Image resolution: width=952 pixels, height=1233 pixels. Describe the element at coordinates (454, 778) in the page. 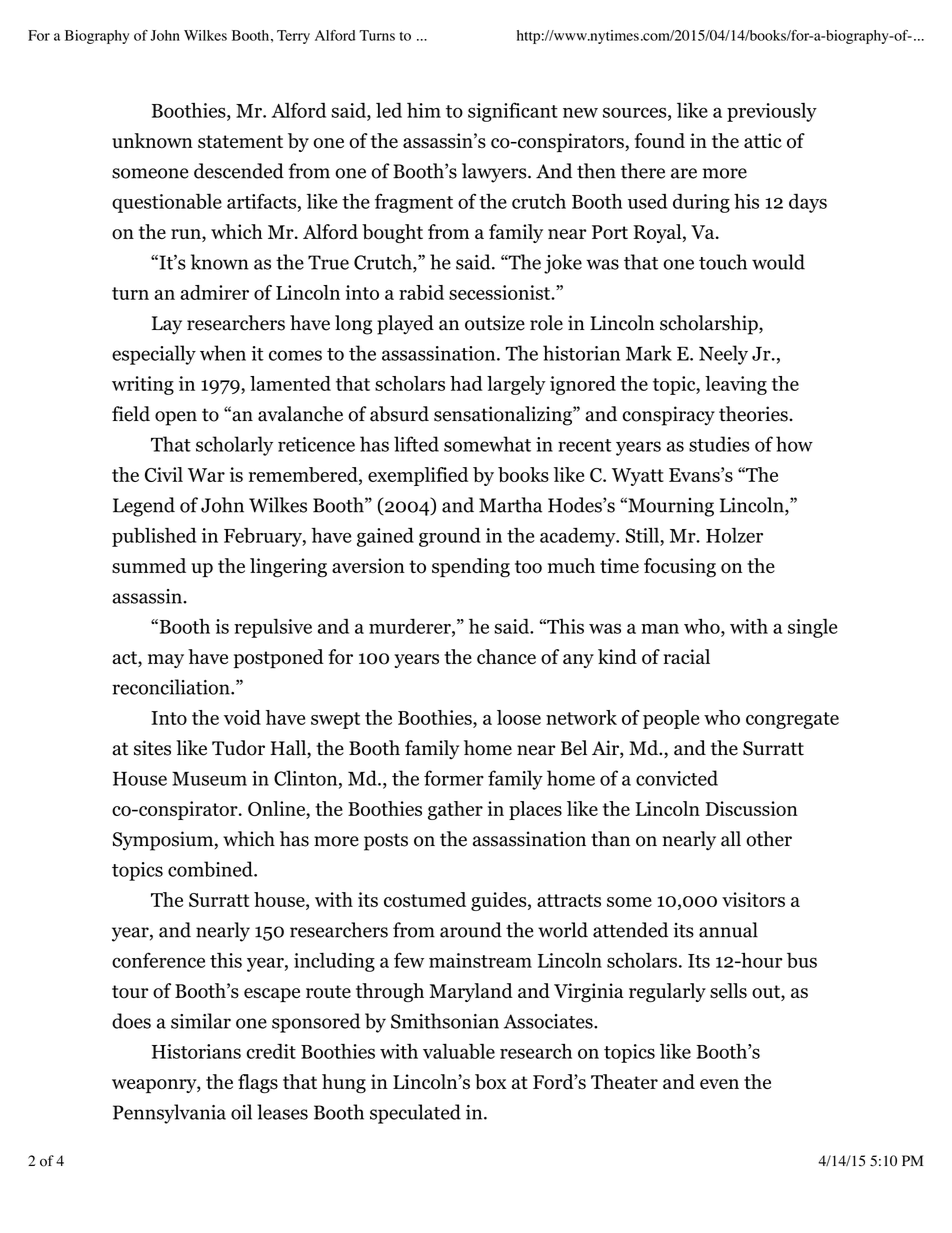

I see `former` at that location.
